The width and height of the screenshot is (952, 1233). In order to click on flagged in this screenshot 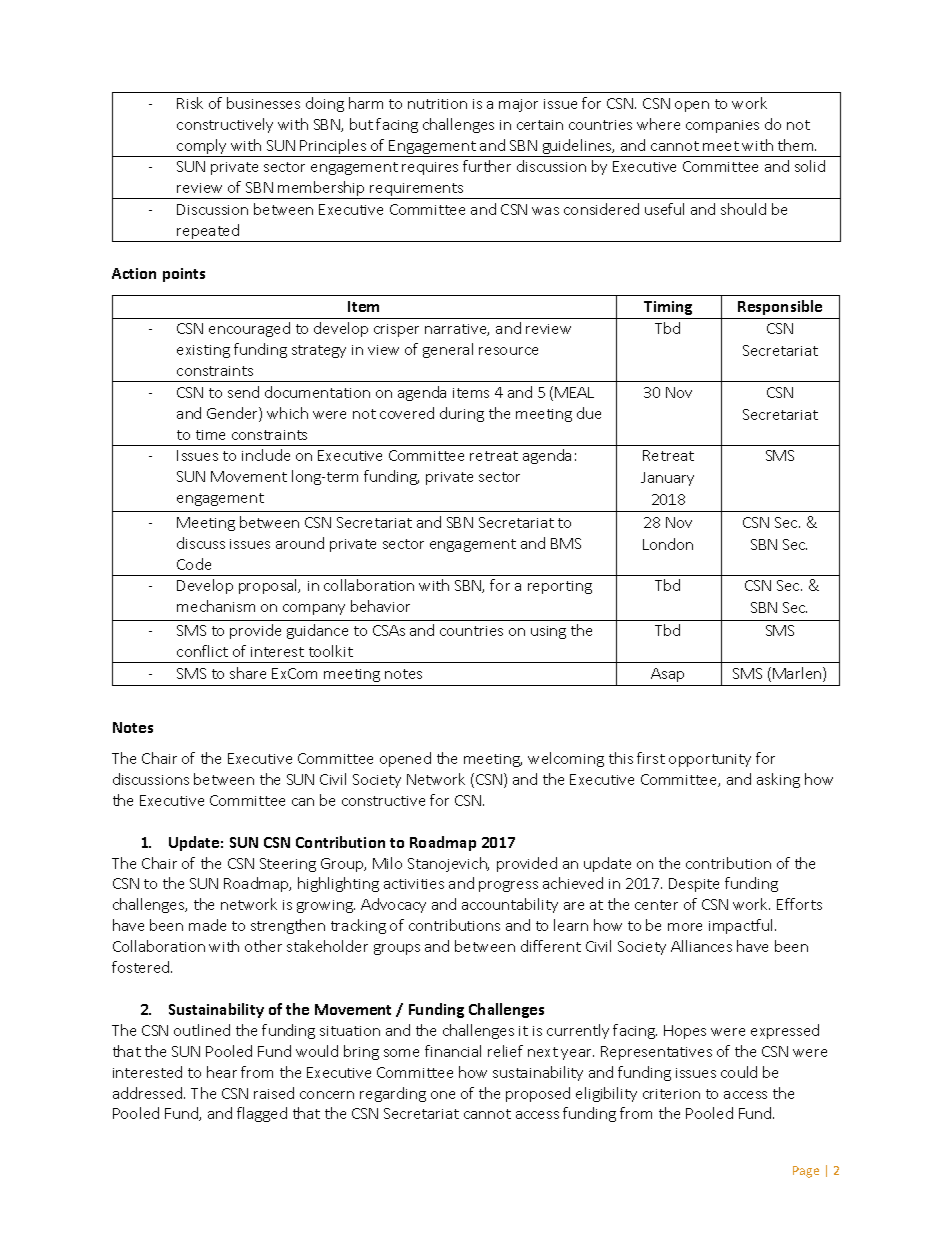, I will do `click(262, 1114)`.
